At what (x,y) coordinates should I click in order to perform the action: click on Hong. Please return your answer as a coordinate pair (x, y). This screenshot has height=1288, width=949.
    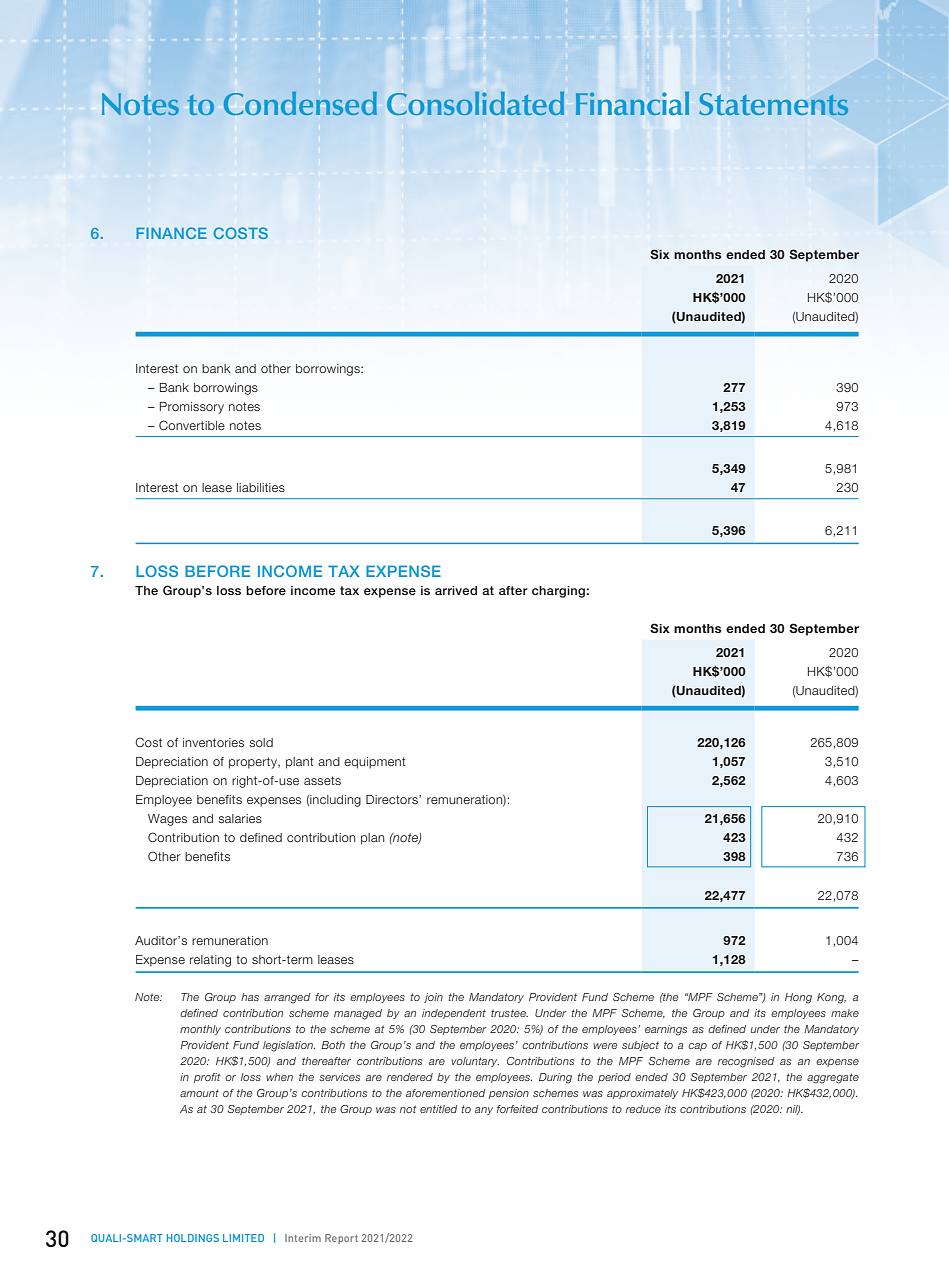
    Looking at the image, I should click on (798, 998).
